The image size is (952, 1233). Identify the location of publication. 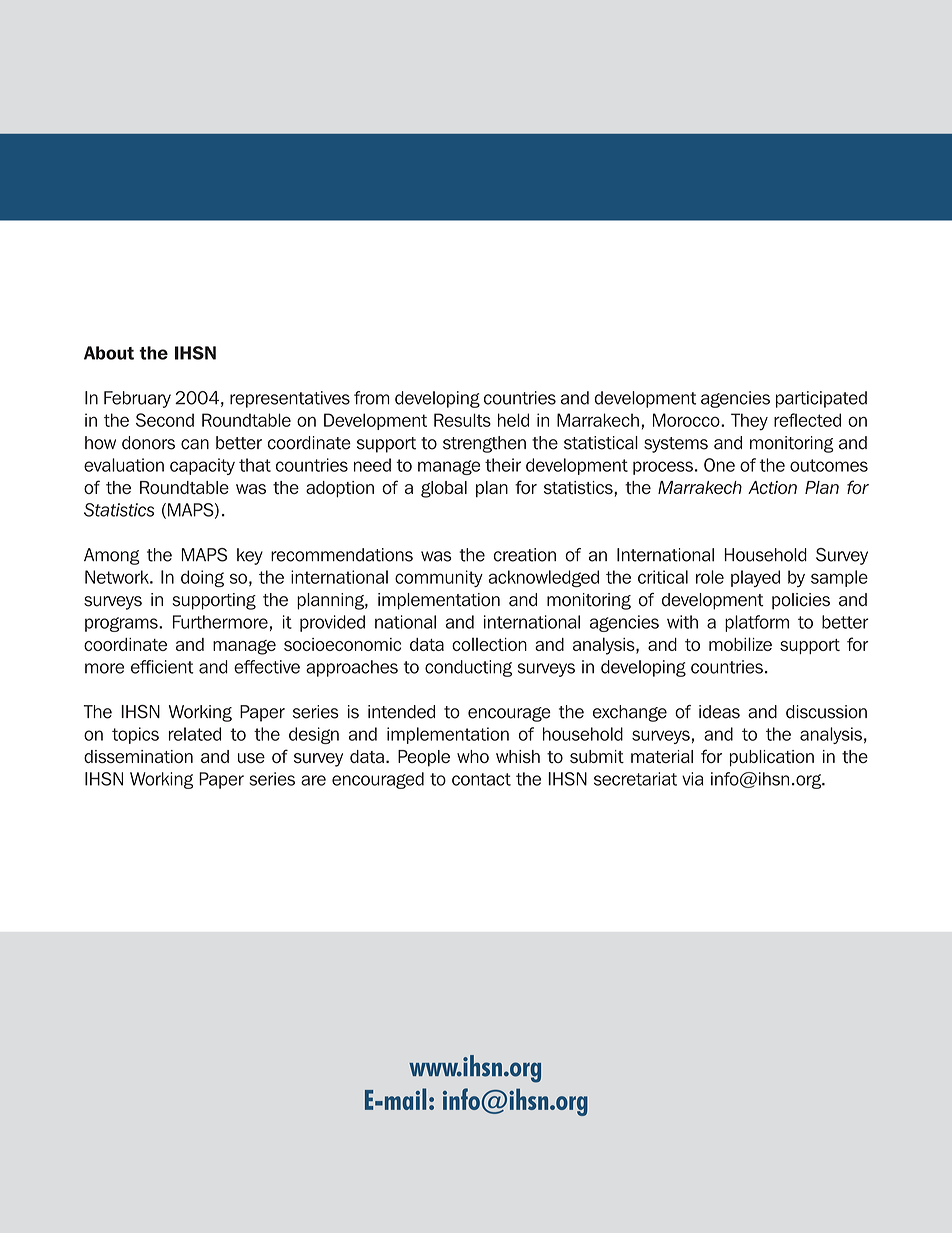
(772, 758).
